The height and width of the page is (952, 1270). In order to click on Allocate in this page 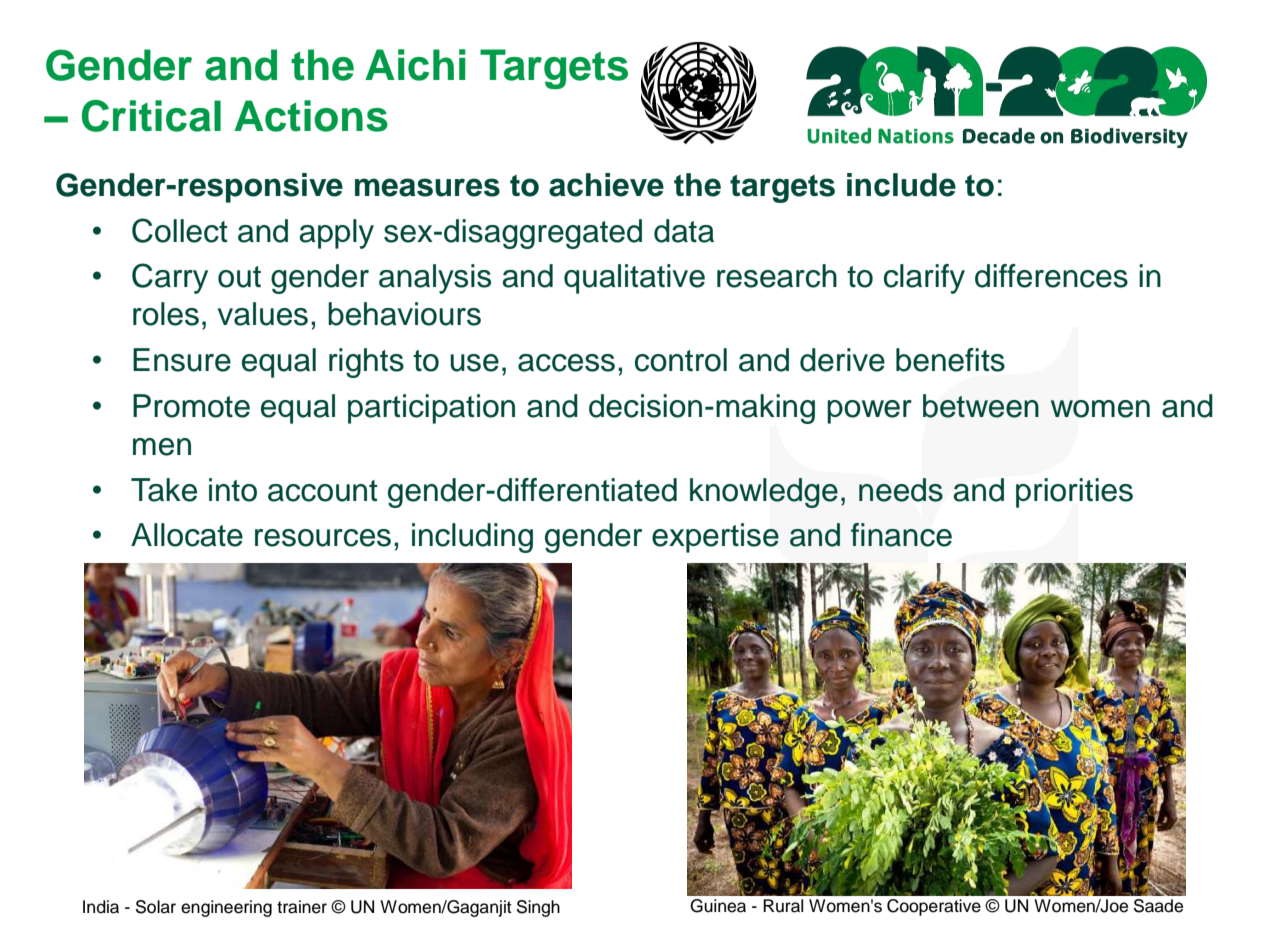, I will do `click(187, 535)`.
